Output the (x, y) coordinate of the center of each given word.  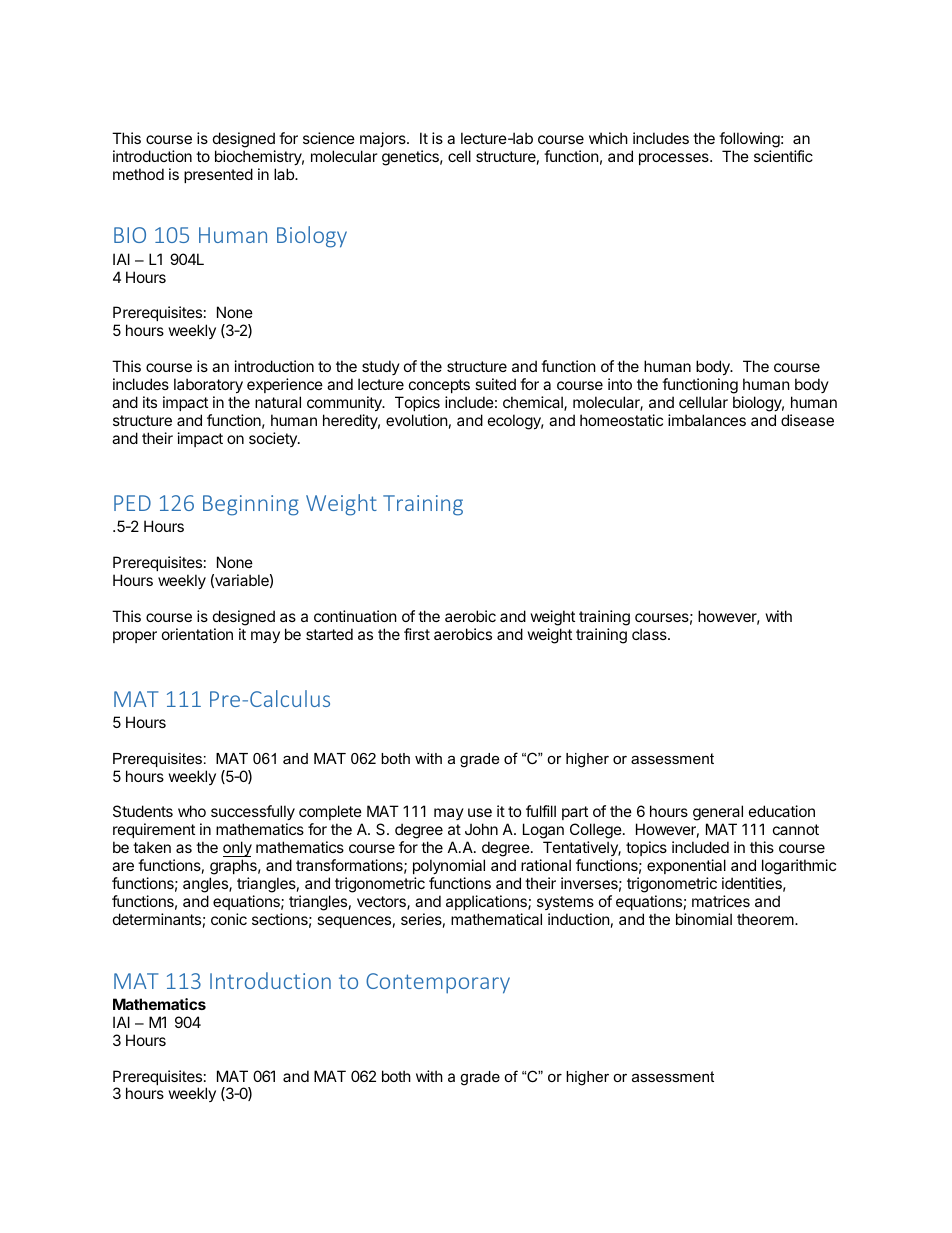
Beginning (251, 505)
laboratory (208, 385)
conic (229, 919)
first (417, 634)
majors (384, 139)
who (192, 811)
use (480, 812)
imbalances (707, 420)
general (718, 814)
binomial (704, 919)
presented (218, 175)
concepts (439, 386)
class (650, 634)
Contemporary (438, 983)
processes (675, 159)
